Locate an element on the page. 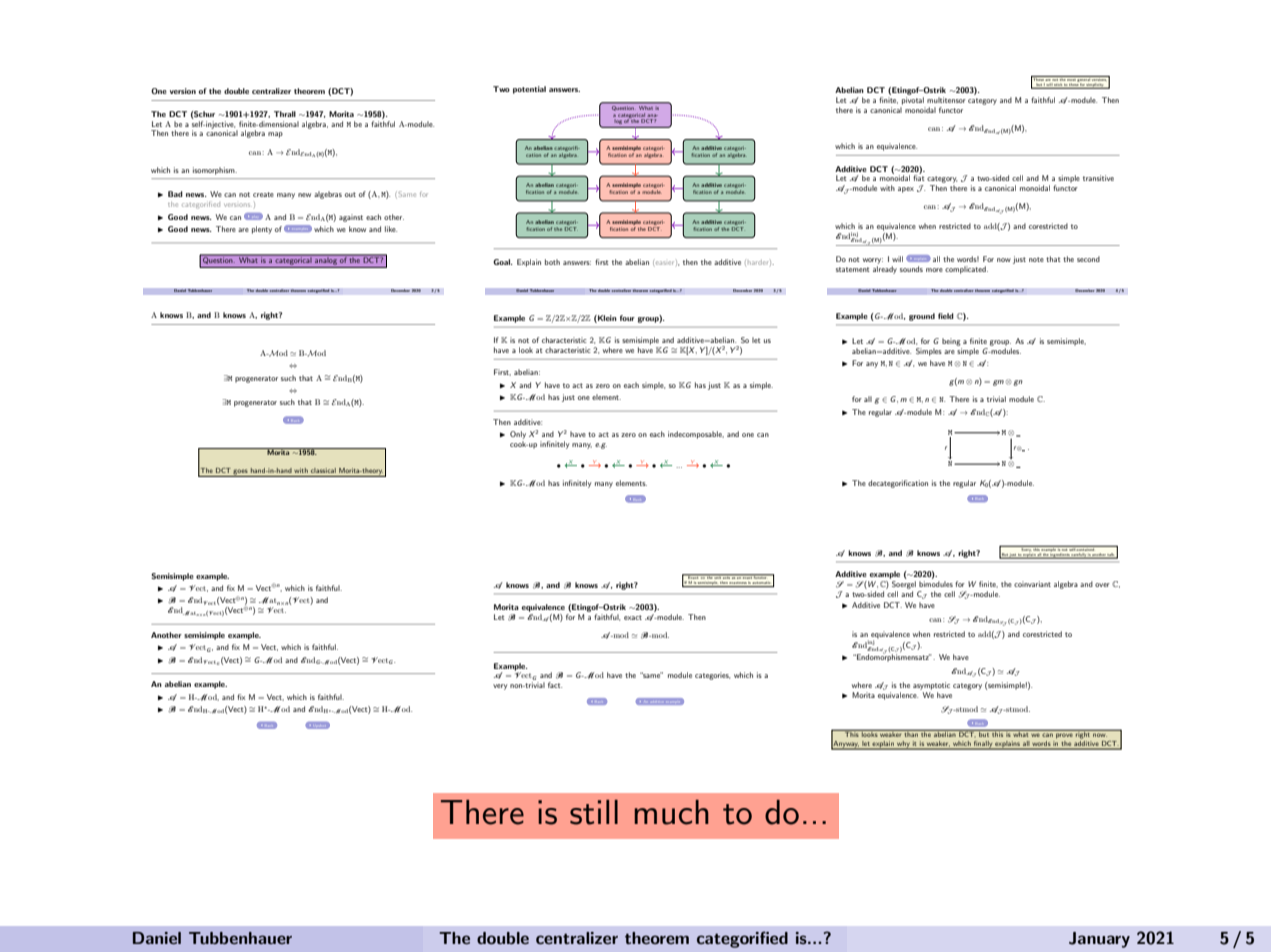 This document has height=952, width=1271. plenty is located at coordinates (262, 230).
